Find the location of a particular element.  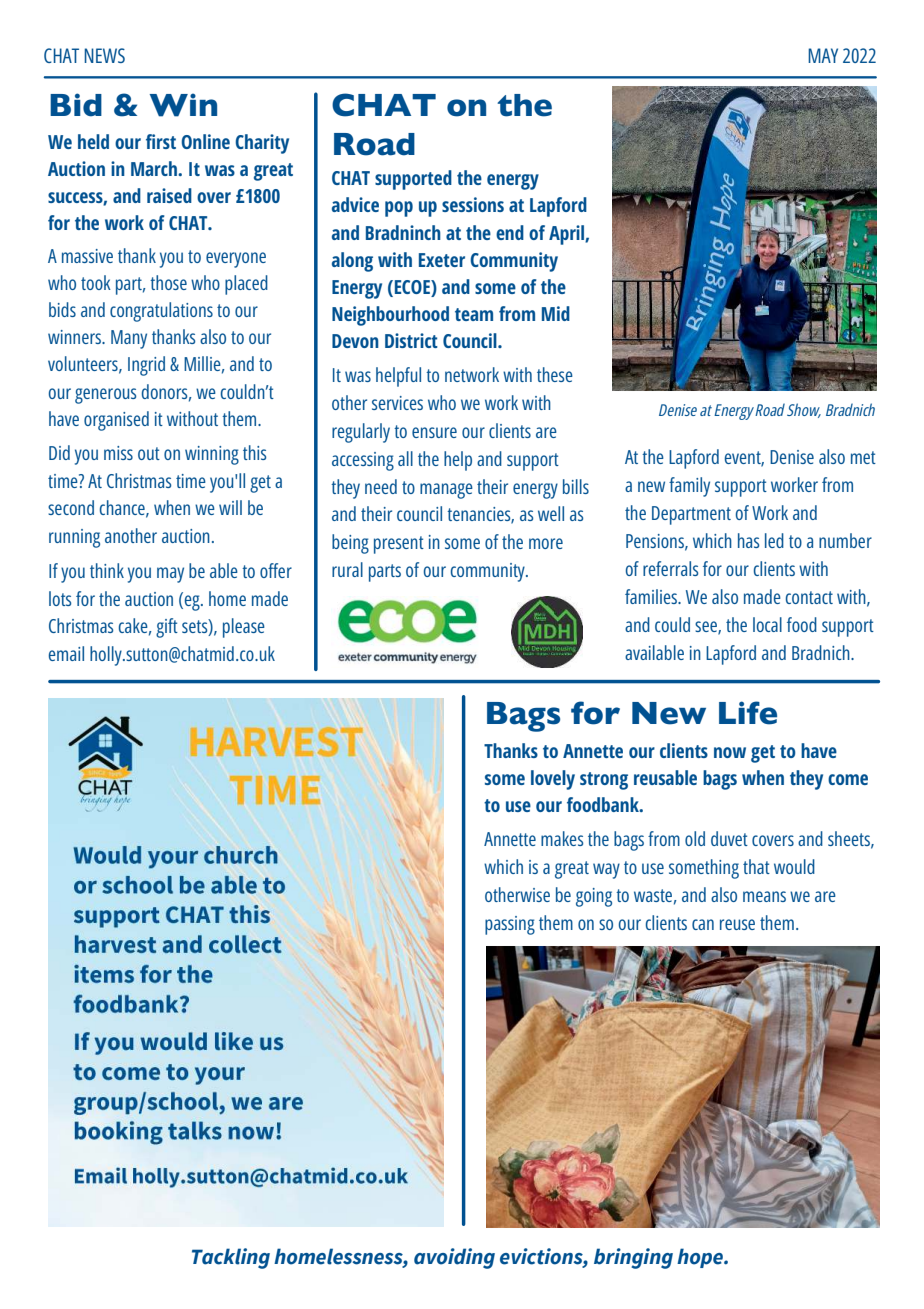

makes is located at coordinates (562, 838).
